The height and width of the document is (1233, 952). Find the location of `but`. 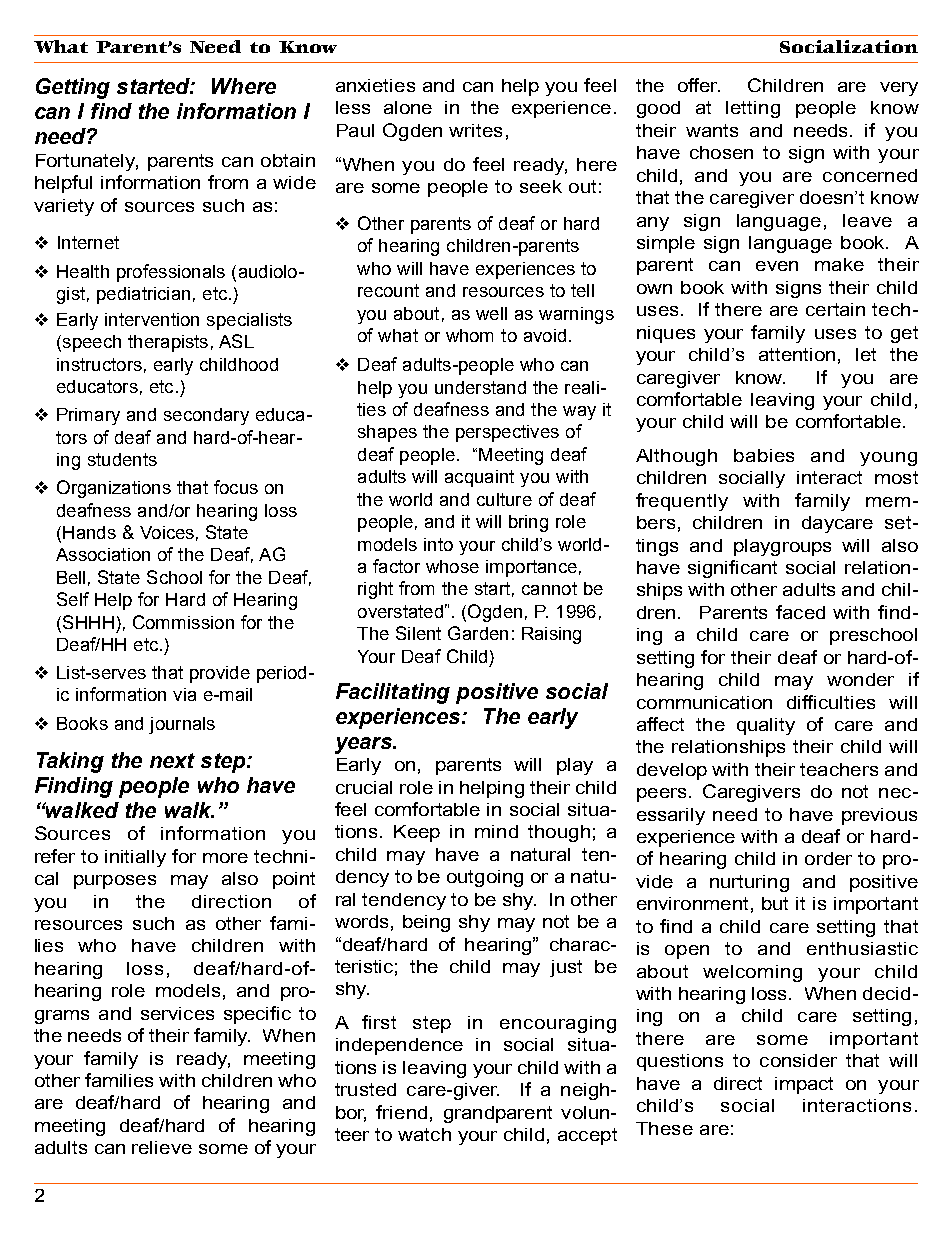

but is located at coordinates (775, 903).
